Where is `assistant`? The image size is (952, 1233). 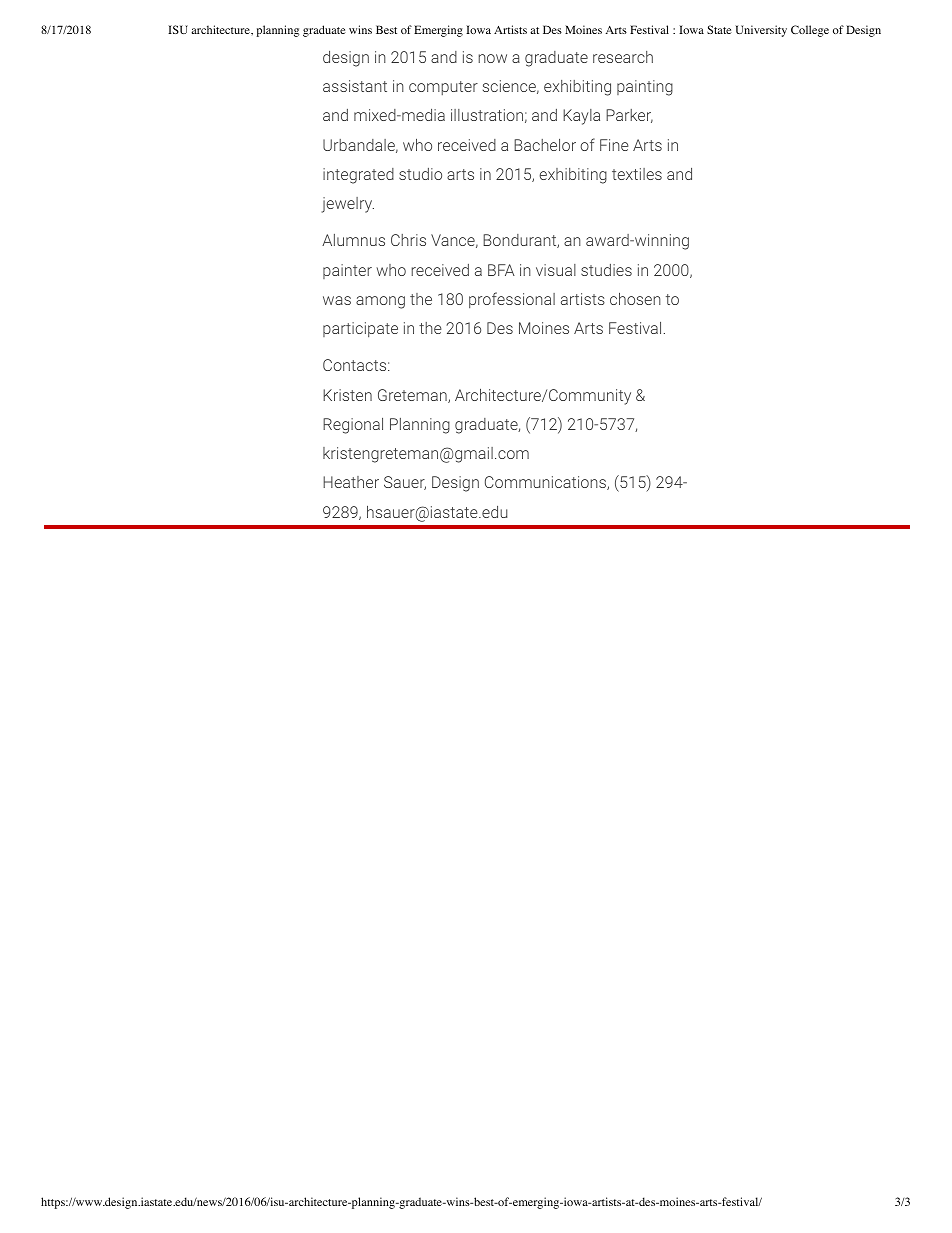 assistant is located at coordinates (355, 86).
